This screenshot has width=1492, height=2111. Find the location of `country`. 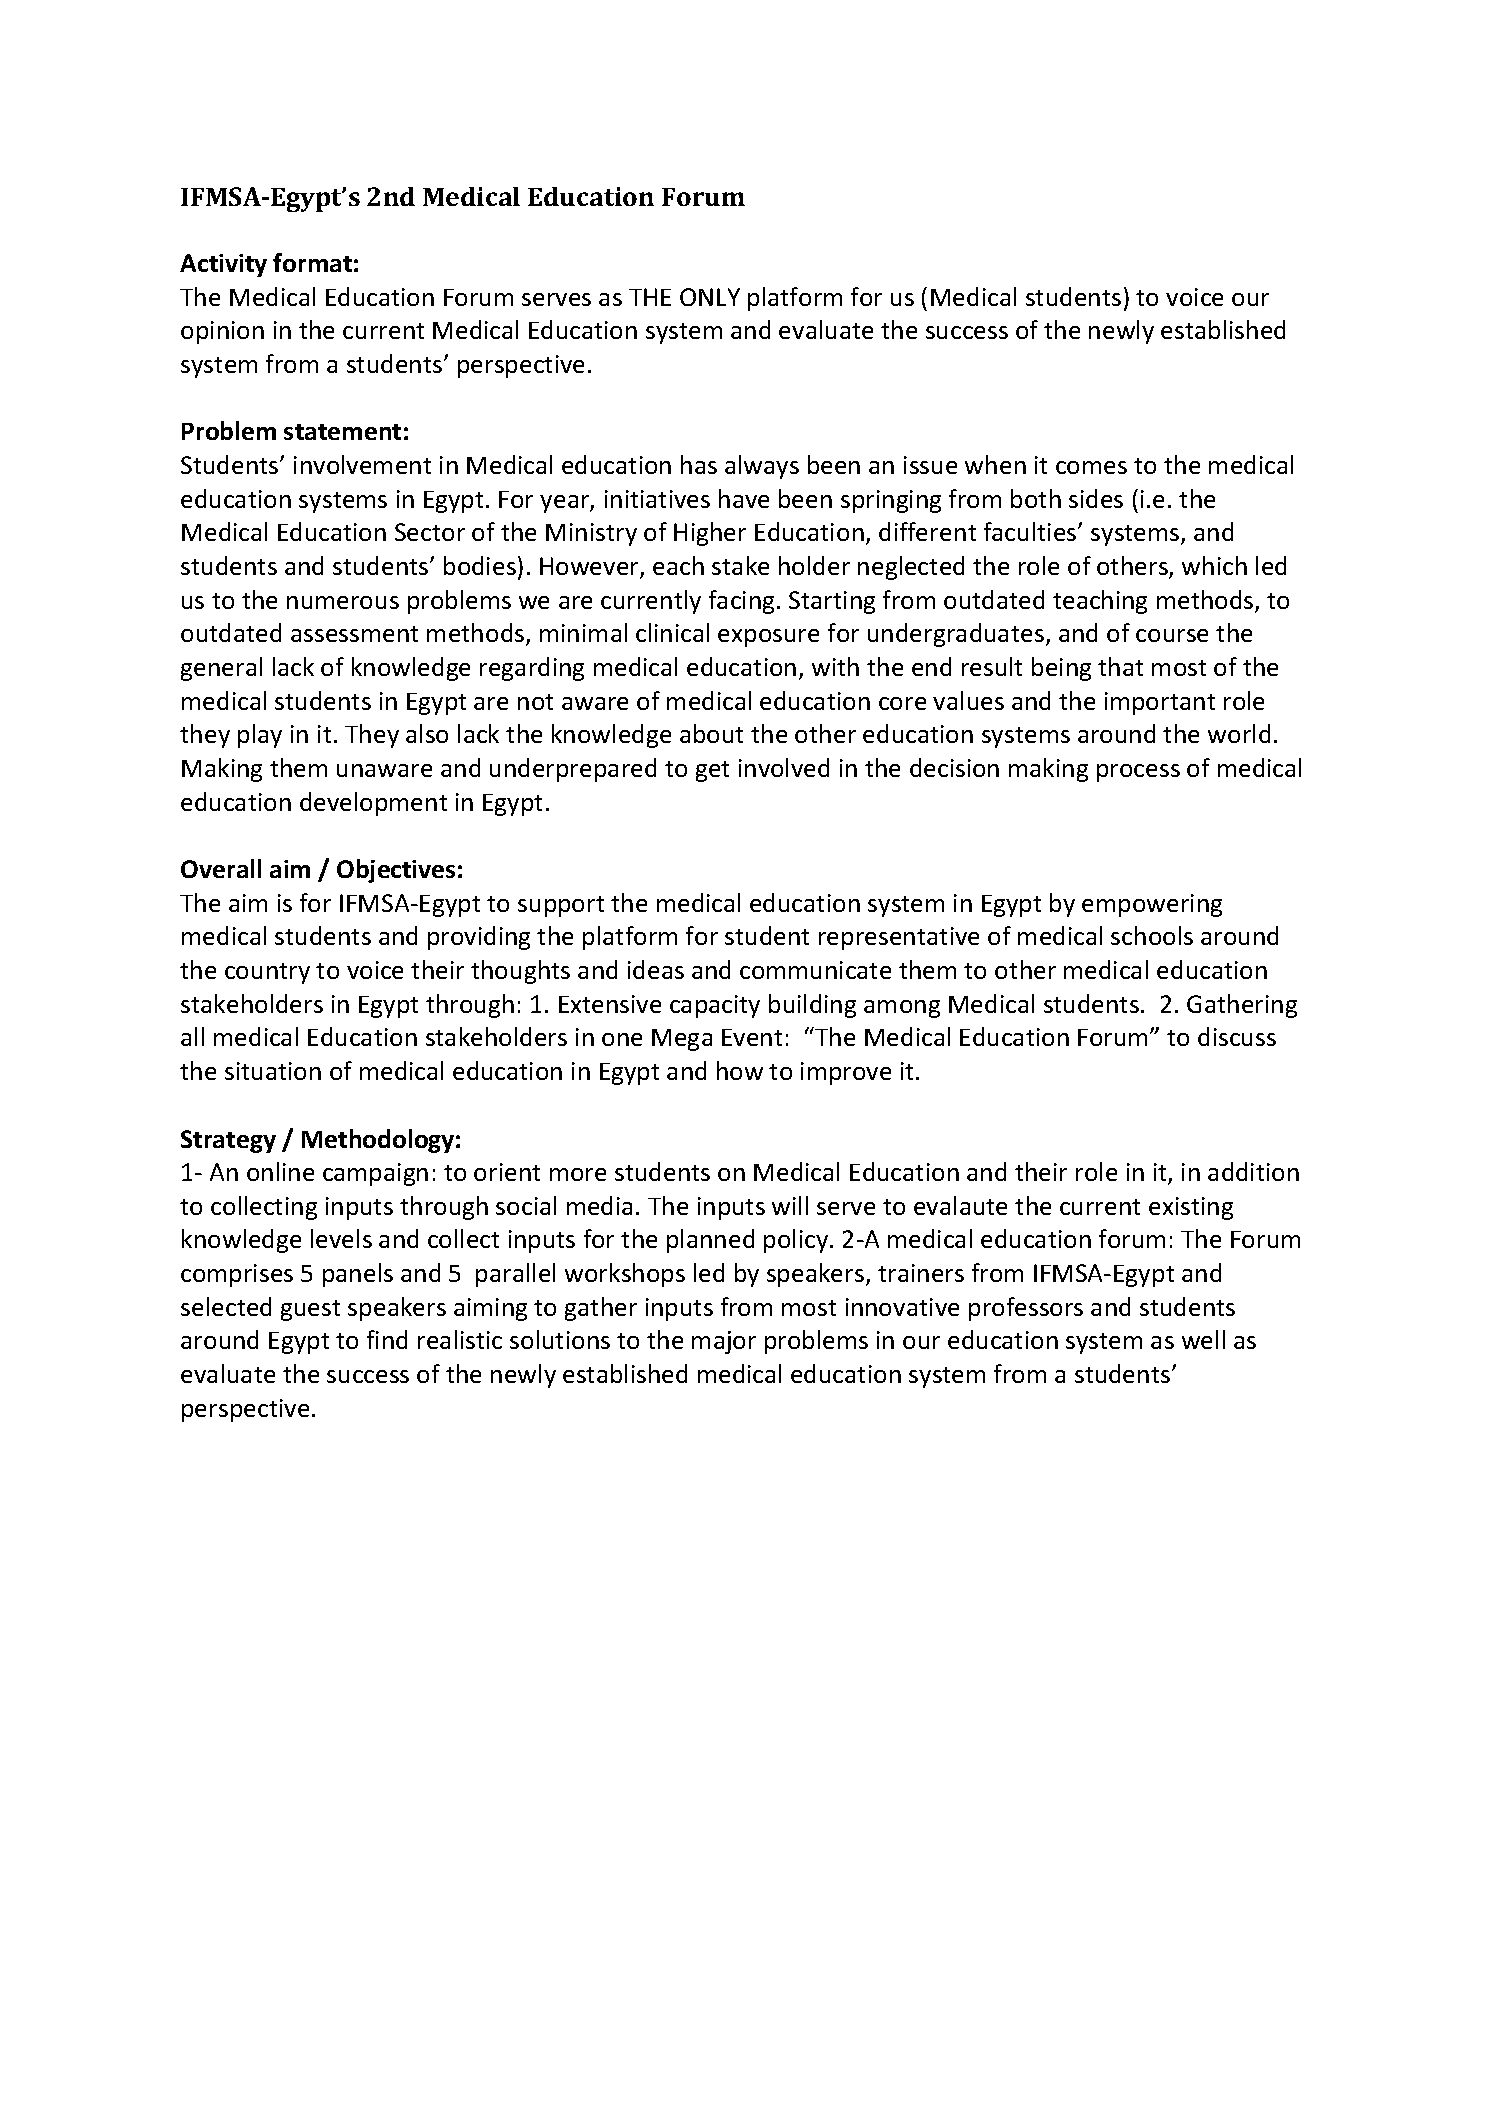

country is located at coordinates (267, 973).
